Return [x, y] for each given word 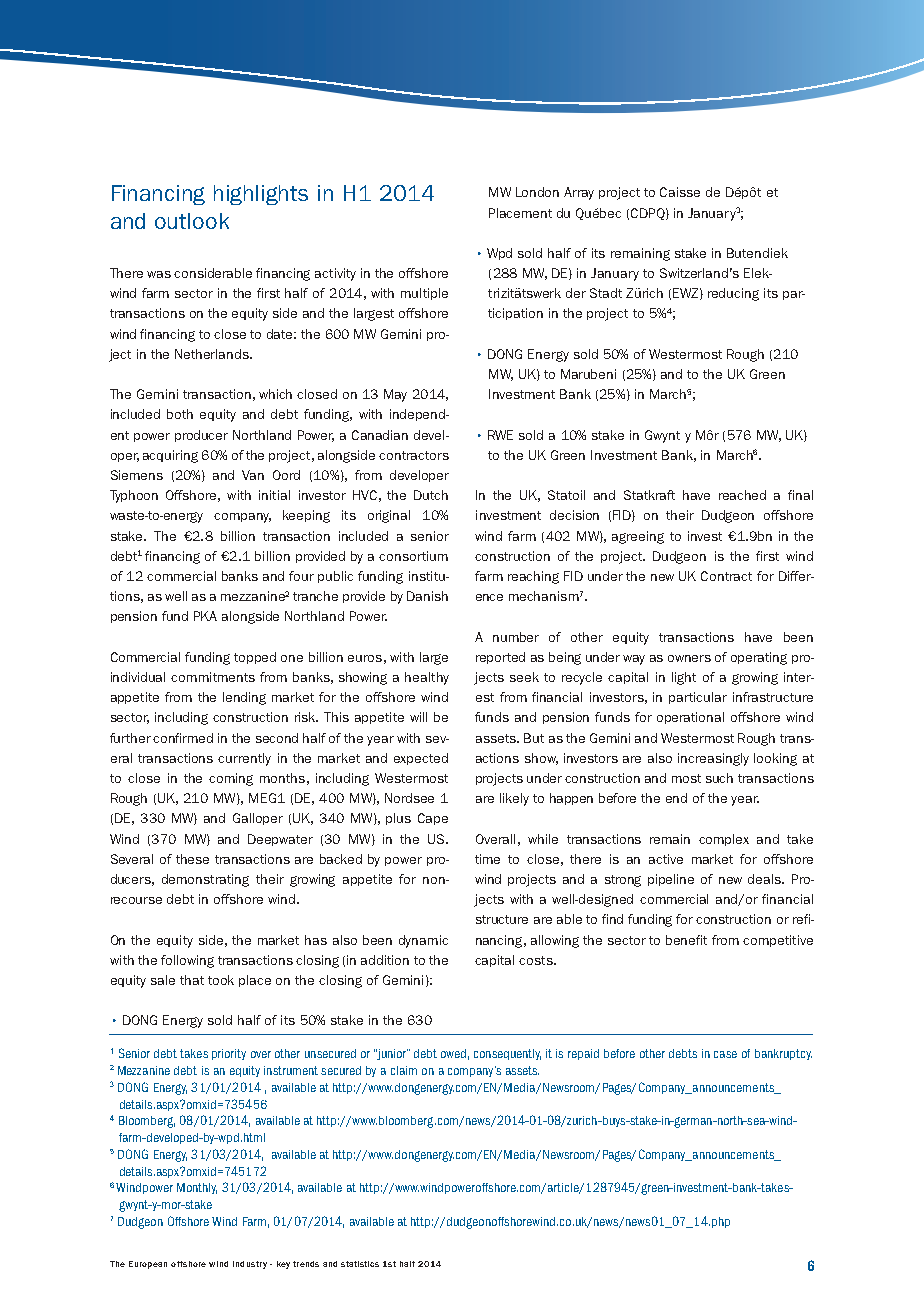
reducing [733, 294]
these [192, 859]
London [537, 192]
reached [742, 495]
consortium [413, 556]
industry [250, 1265]
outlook [192, 221]
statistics [360, 1264]
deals [765, 879]
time [487, 859]
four [301, 576]
